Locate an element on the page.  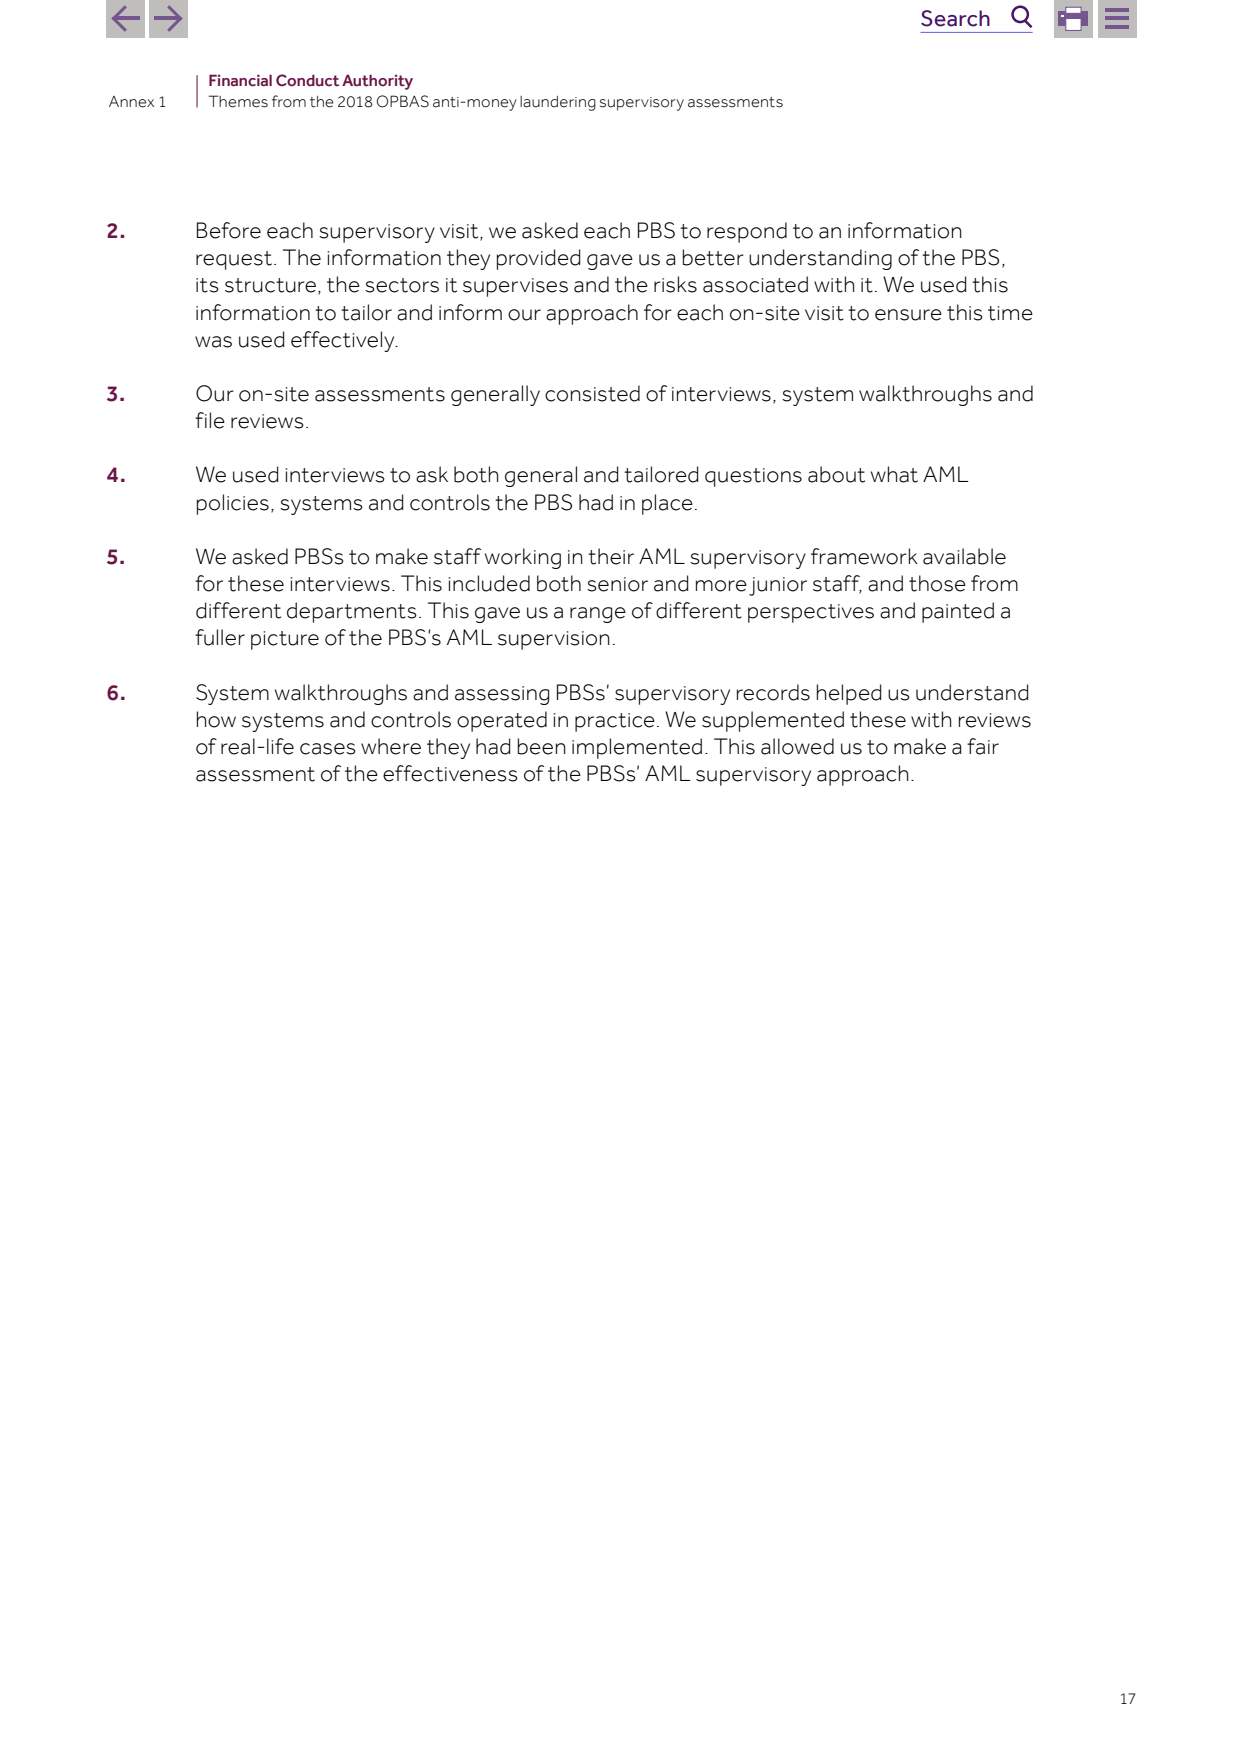
consisted is located at coordinates (592, 393).
